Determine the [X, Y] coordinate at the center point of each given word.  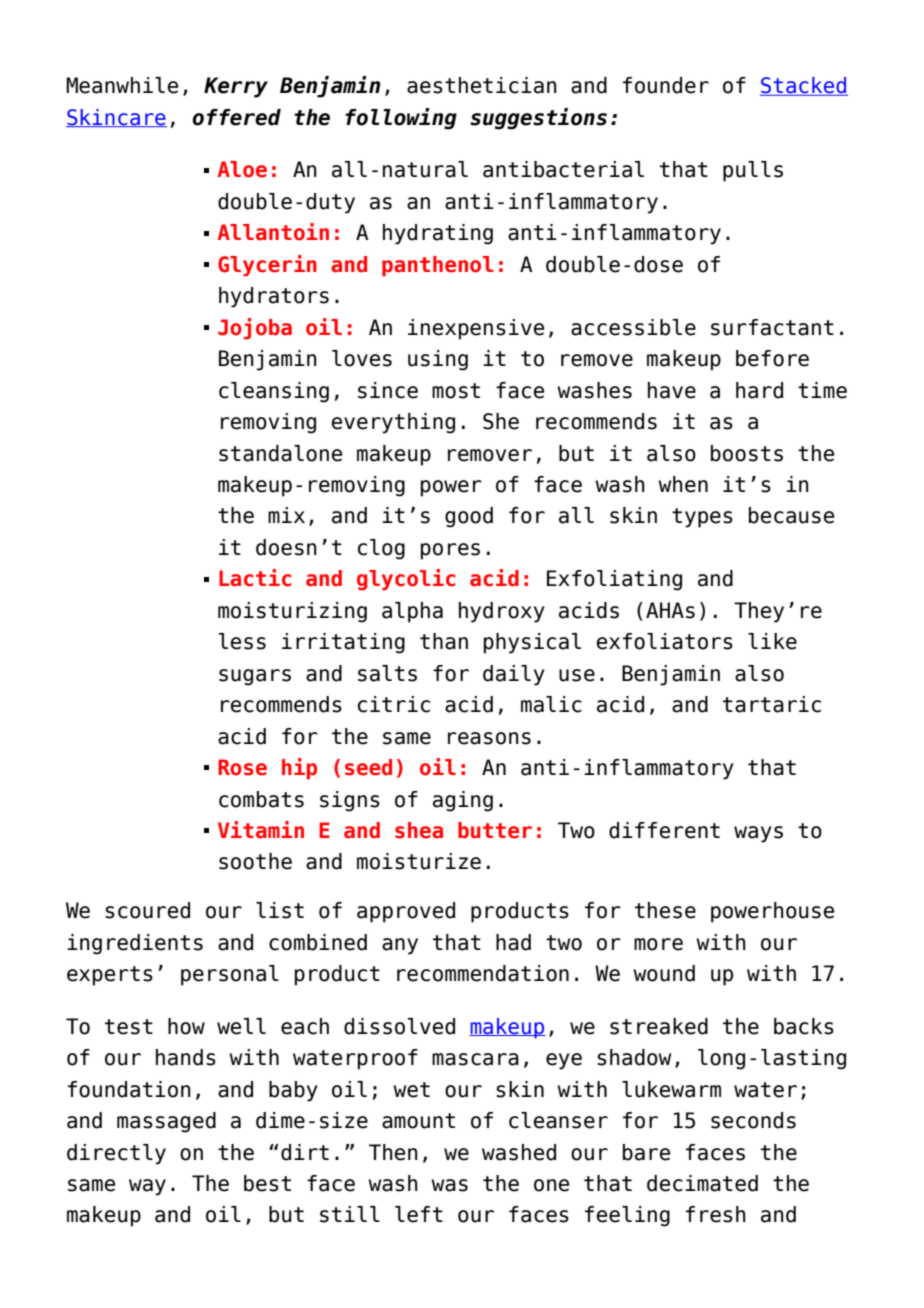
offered [236, 117]
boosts [747, 453]
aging [463, 801]
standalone [280, 453]
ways [758, 834]
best [267, 1183]
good [469, 517]
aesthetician [482, 85]
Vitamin [261, 830]
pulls [753, 171]
